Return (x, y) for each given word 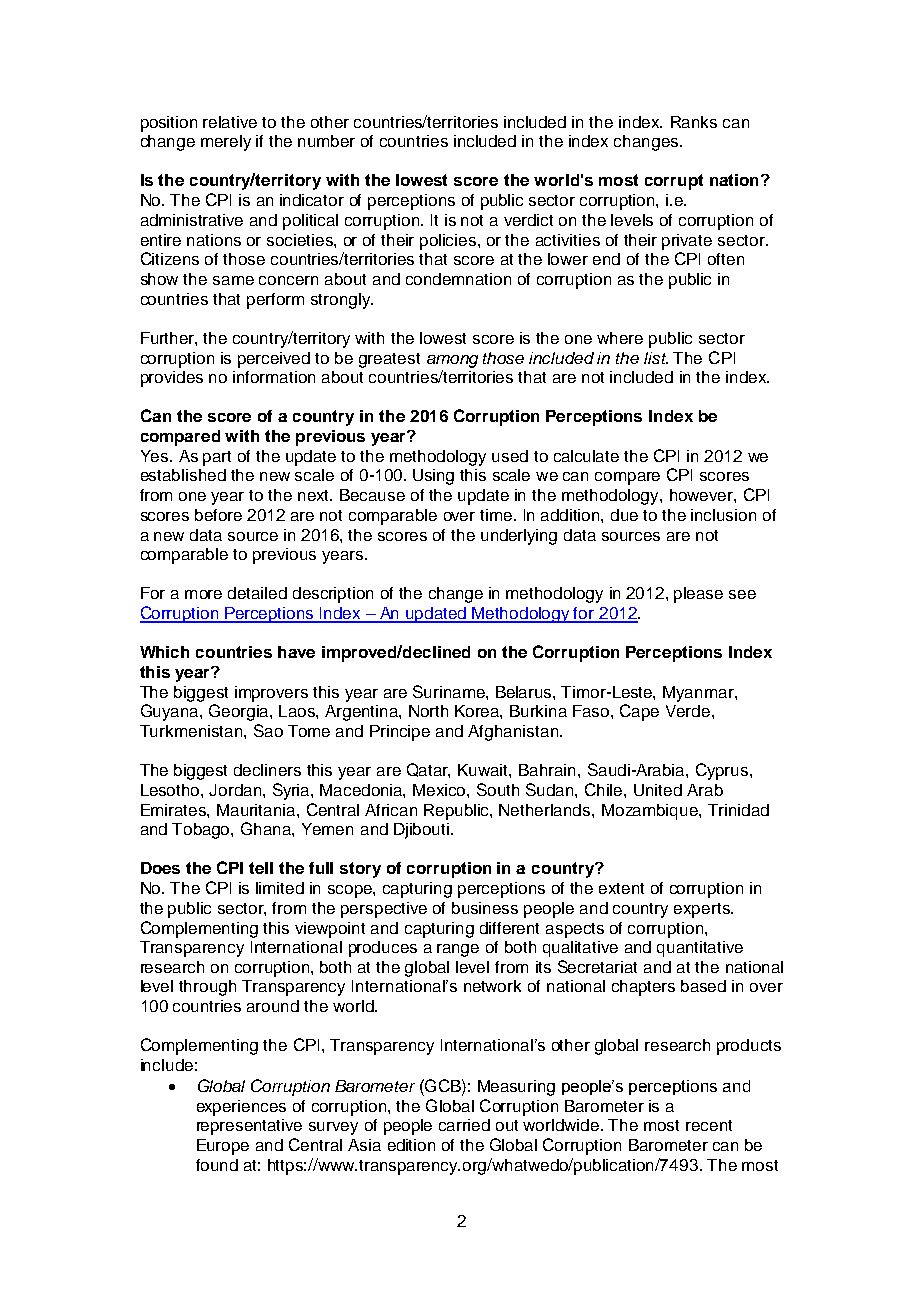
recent (709, 1125)
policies (448, 242)
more (203, 594)
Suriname (450, 691)
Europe (223, 1147)
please (698, 595)
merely (226, 143)
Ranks (694, 122)
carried (464, 1125)
